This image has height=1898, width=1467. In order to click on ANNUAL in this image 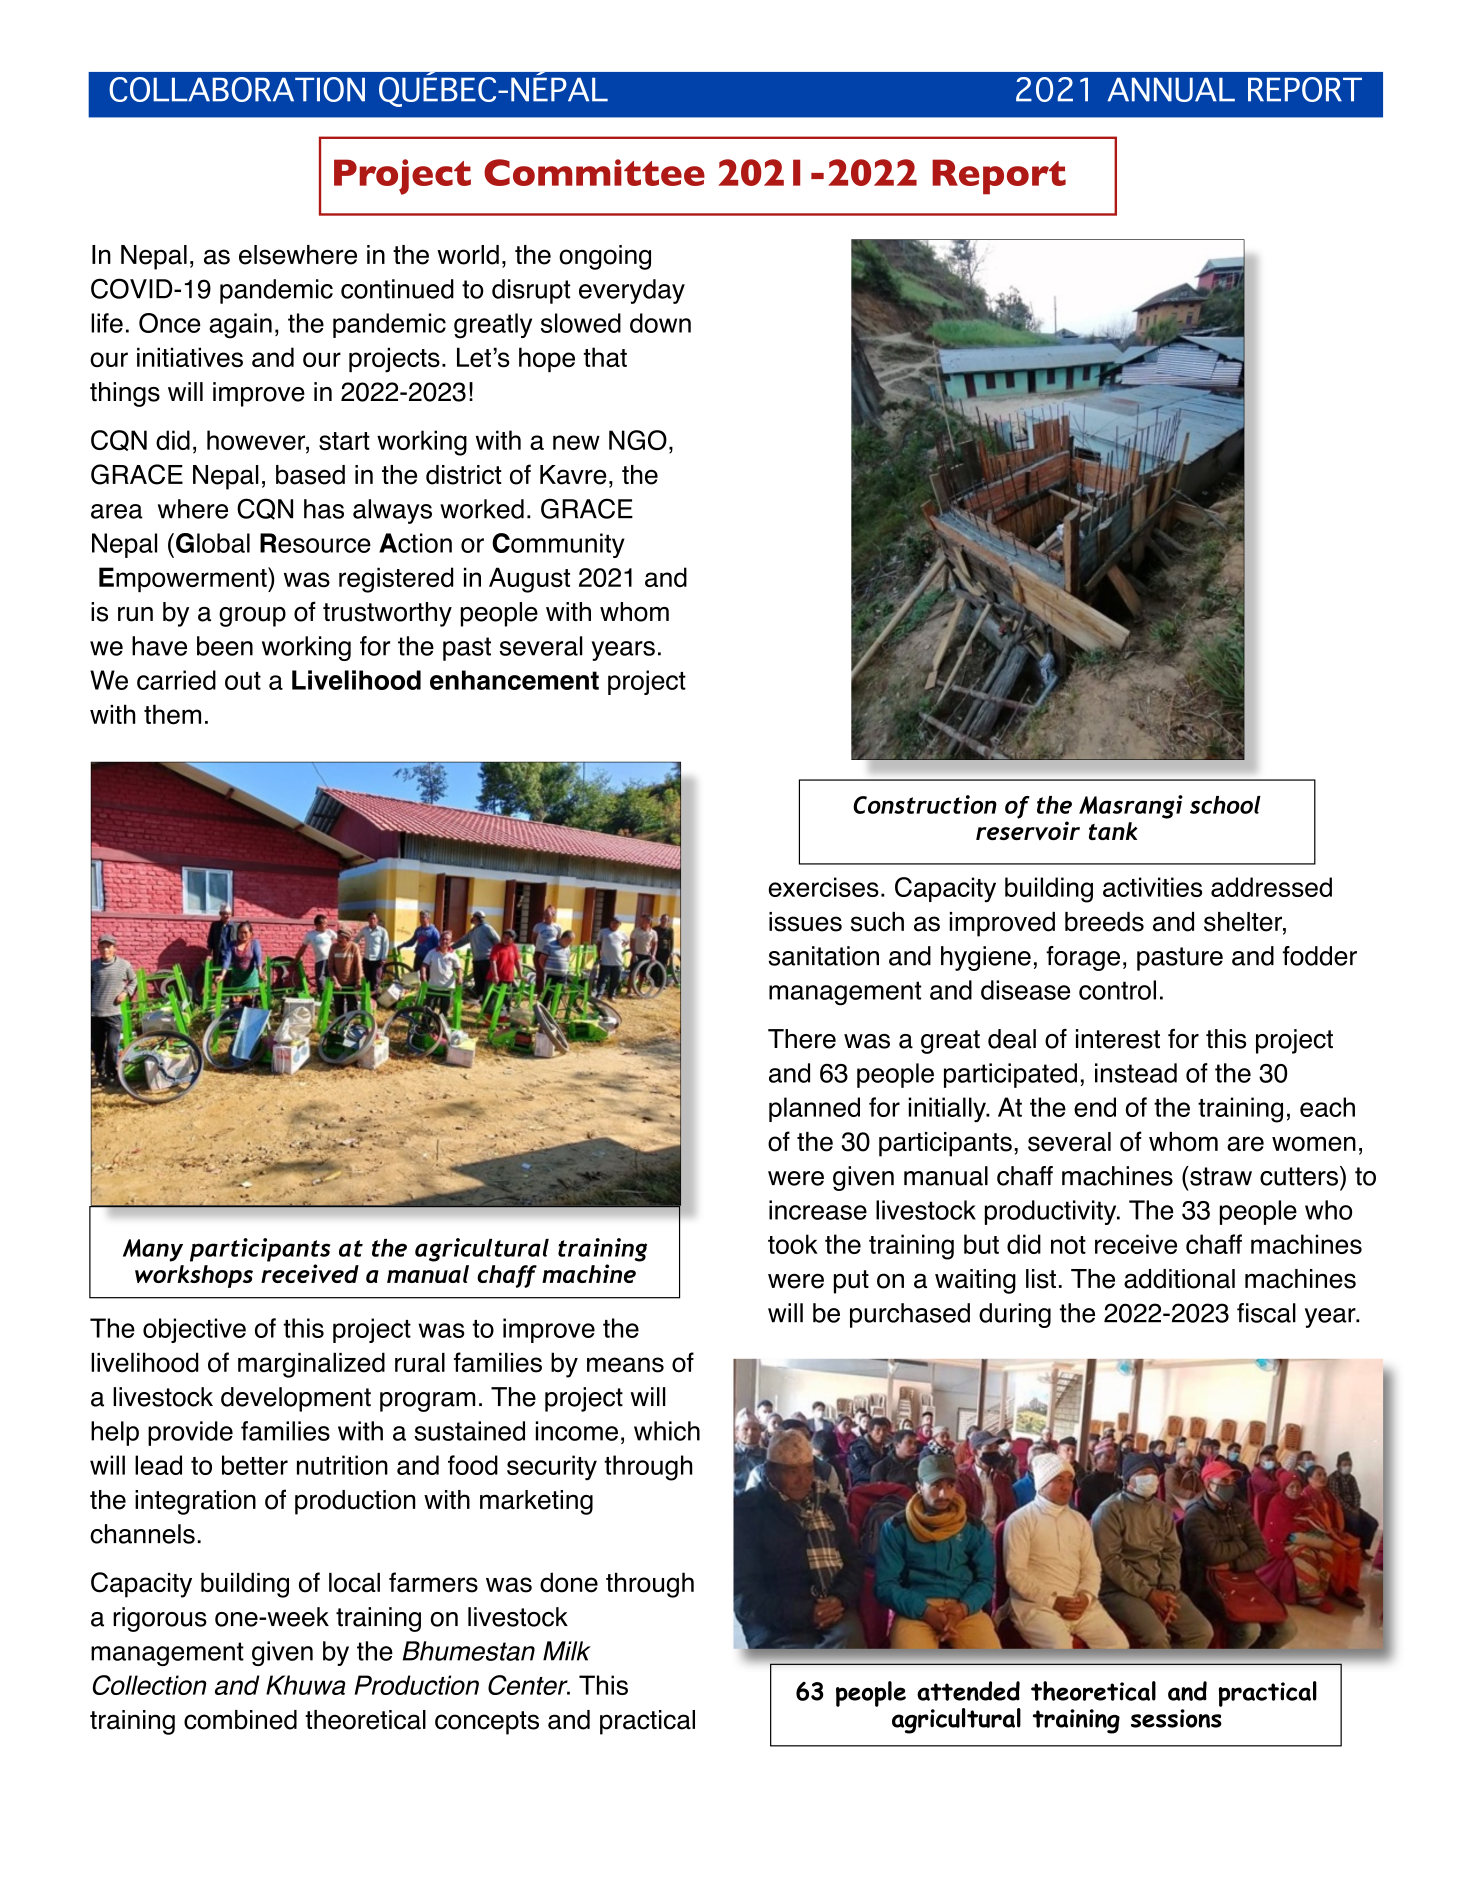, I will do `click(1171, 89)`.
